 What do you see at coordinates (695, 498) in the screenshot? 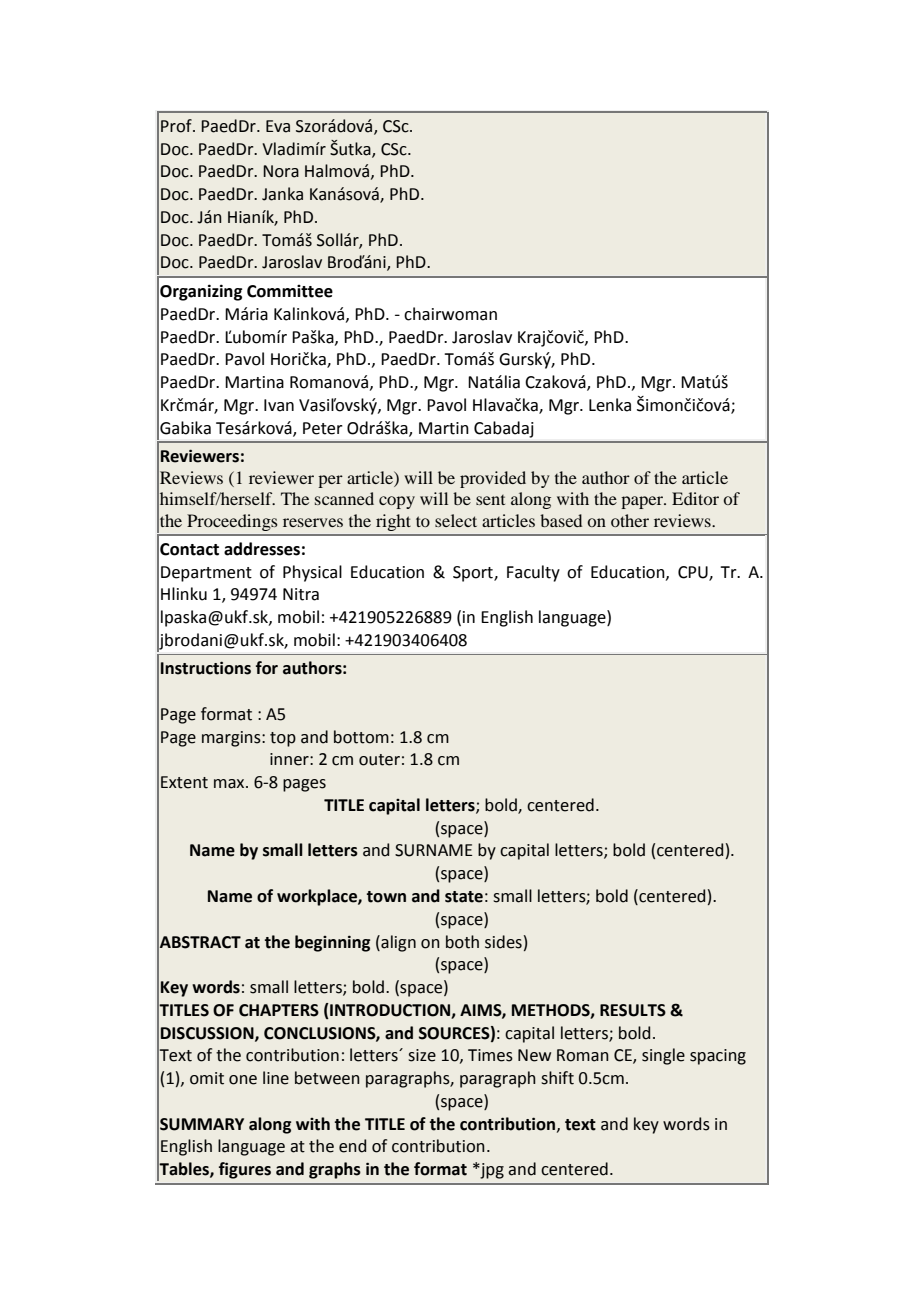
I see `Editor` at bounding box center [695, 498].
